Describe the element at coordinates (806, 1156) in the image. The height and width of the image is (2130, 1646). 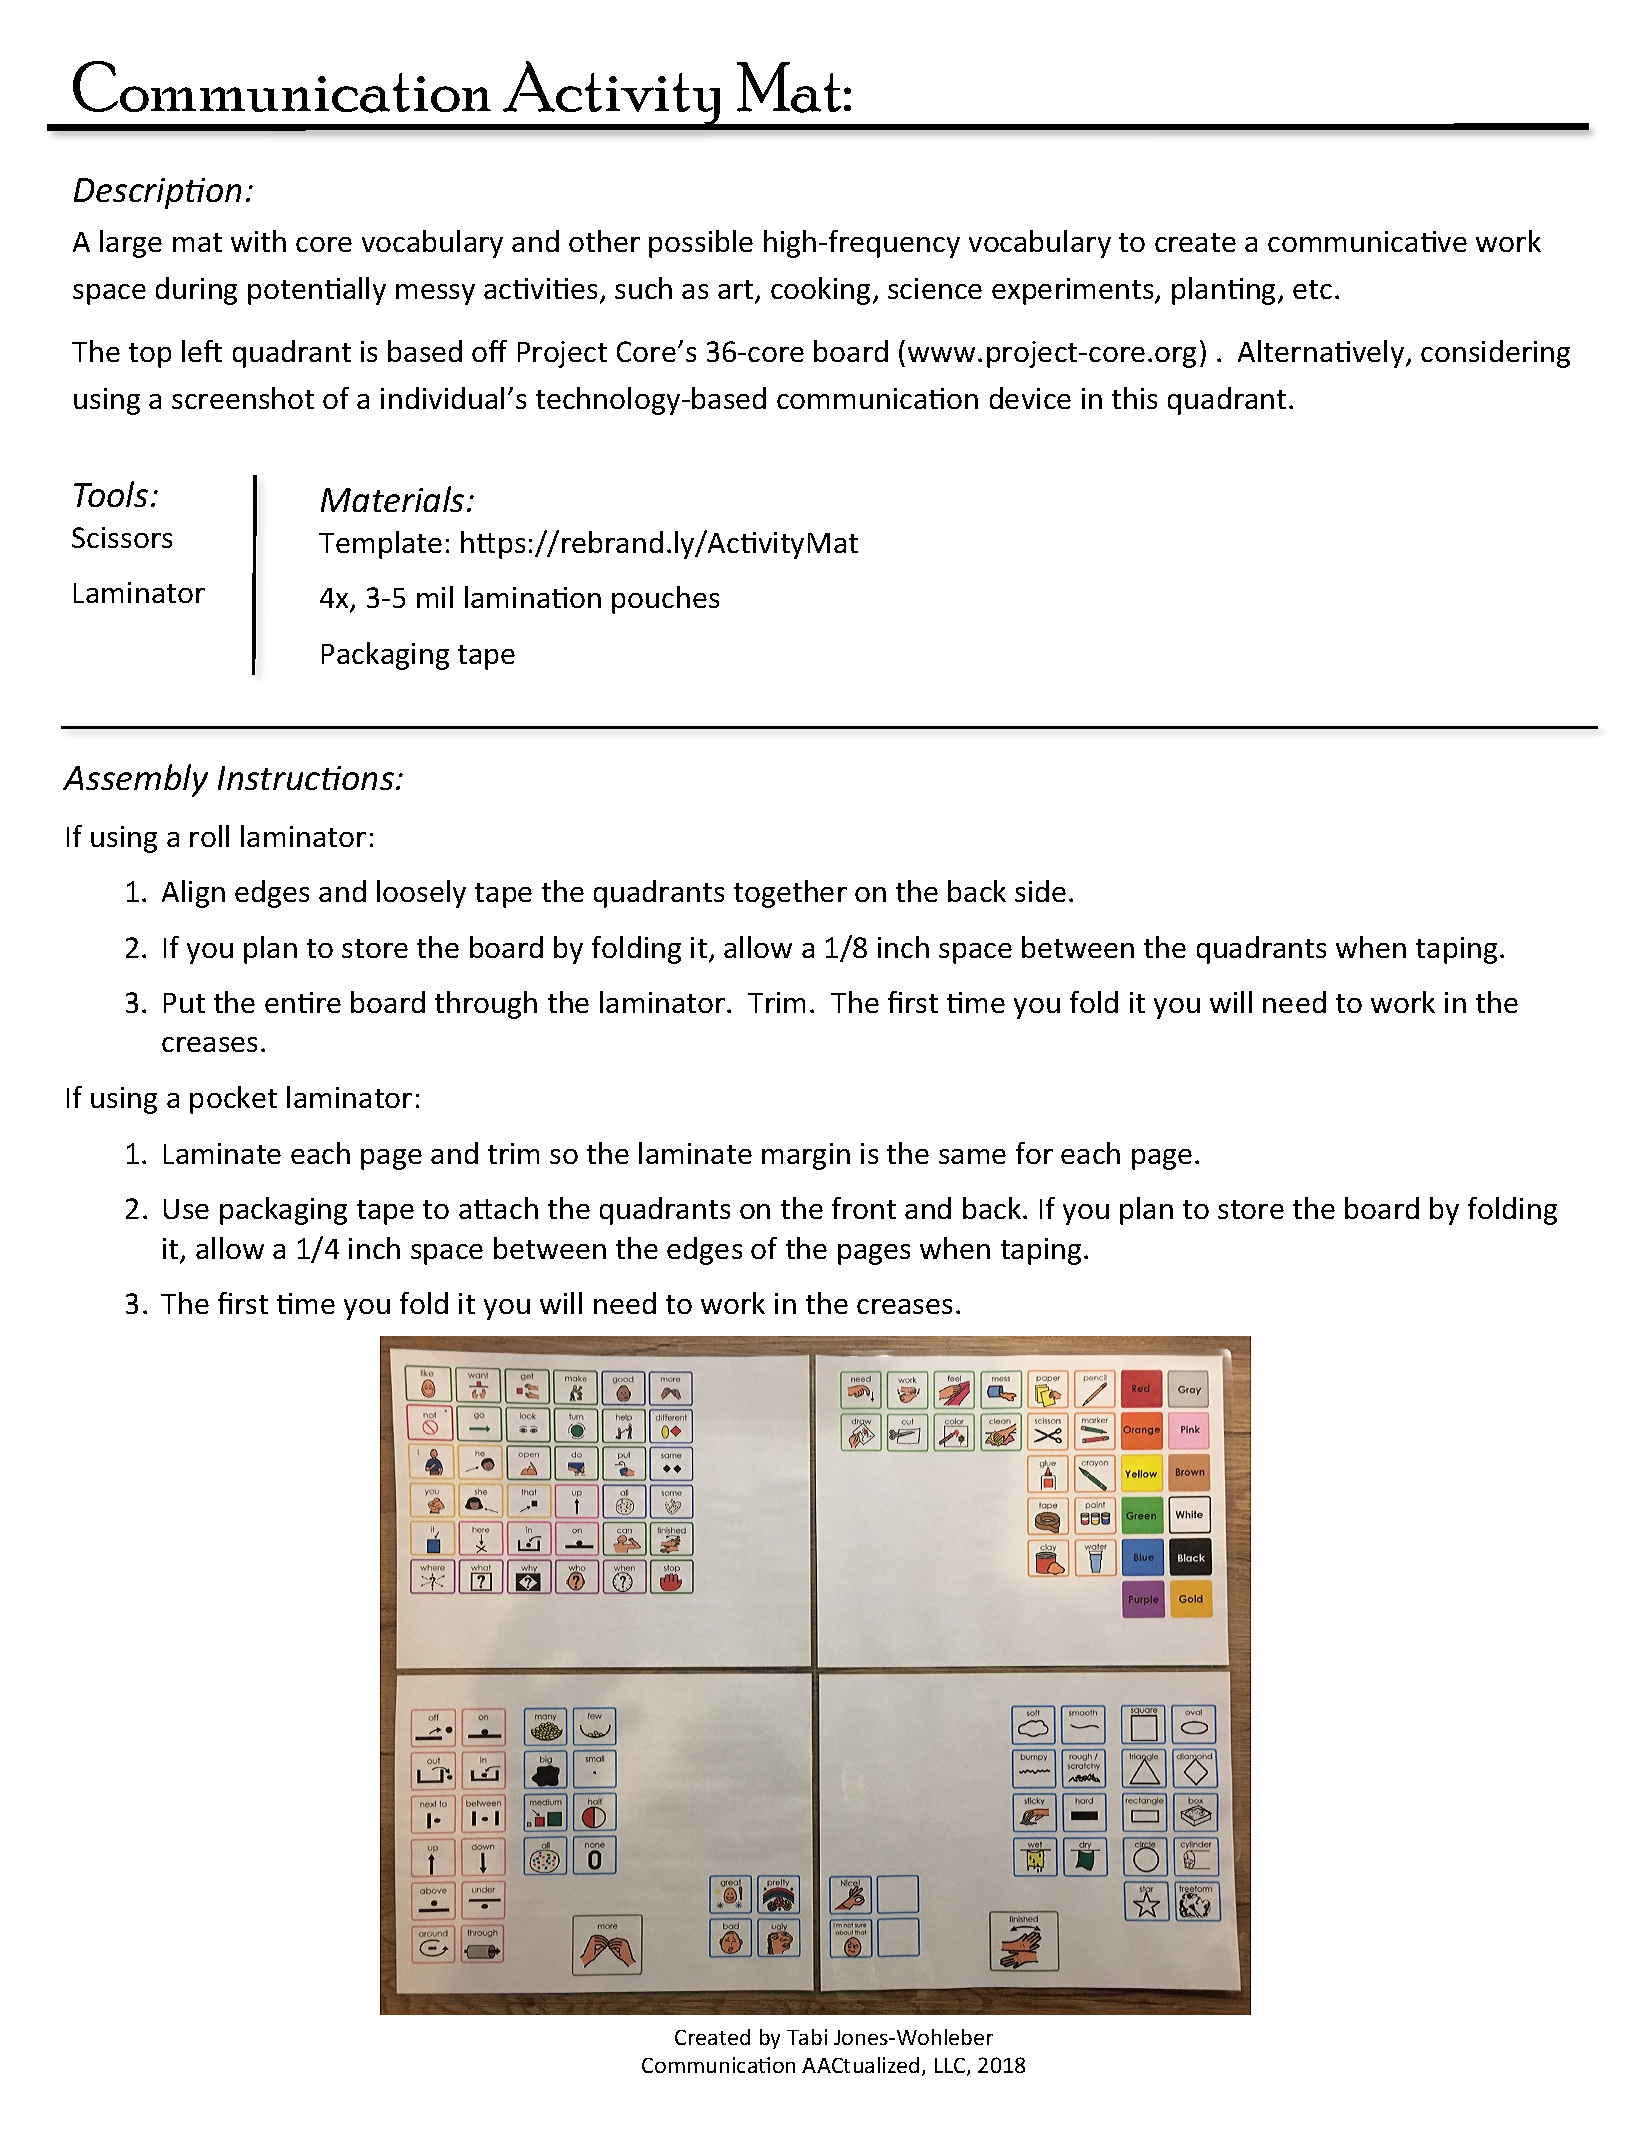
I see `margin` at that location.
